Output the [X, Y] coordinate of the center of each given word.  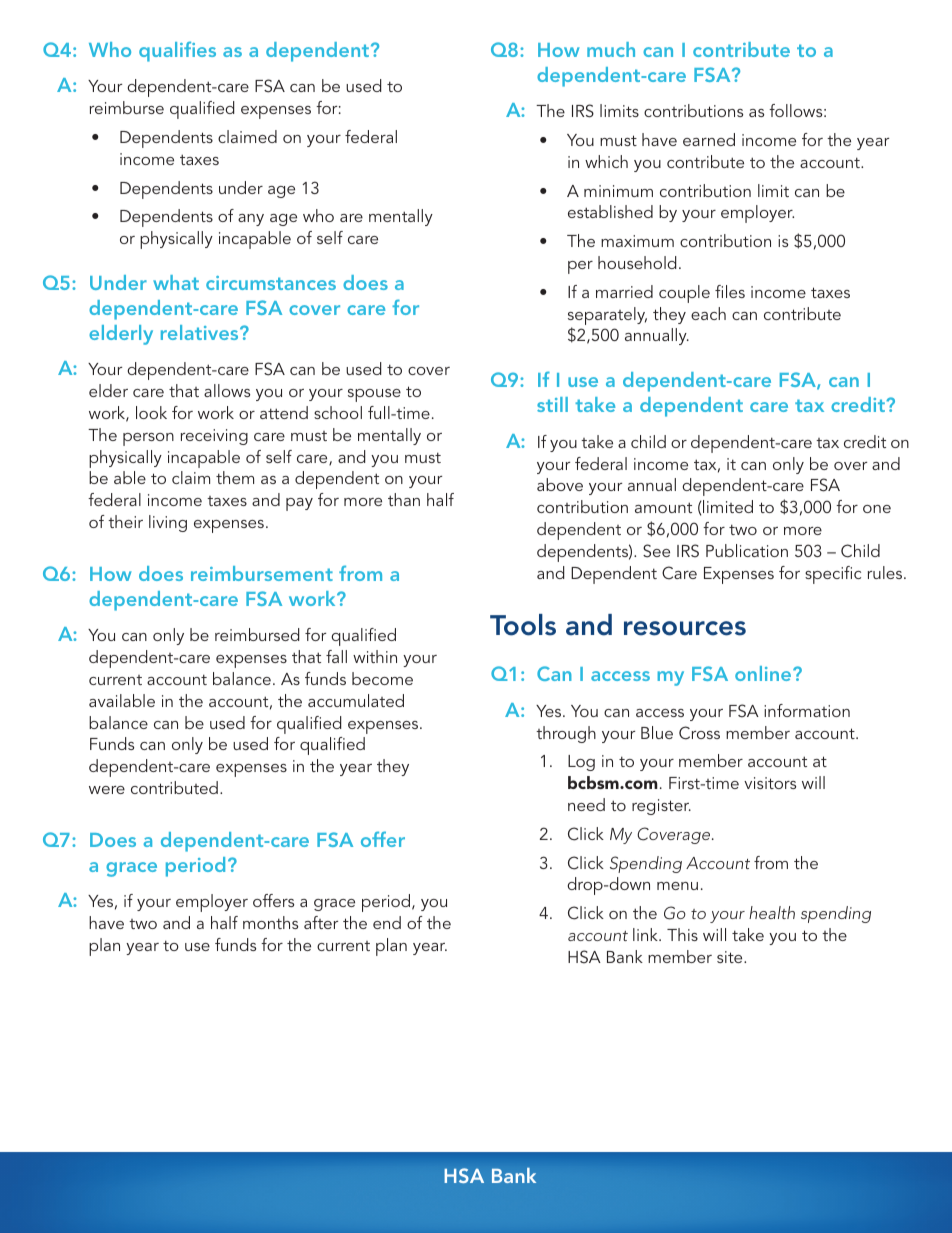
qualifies [177, 51]
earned [709, 139]
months [270, 922]
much [611, 49]
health [772, 912]
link [646, 934]
